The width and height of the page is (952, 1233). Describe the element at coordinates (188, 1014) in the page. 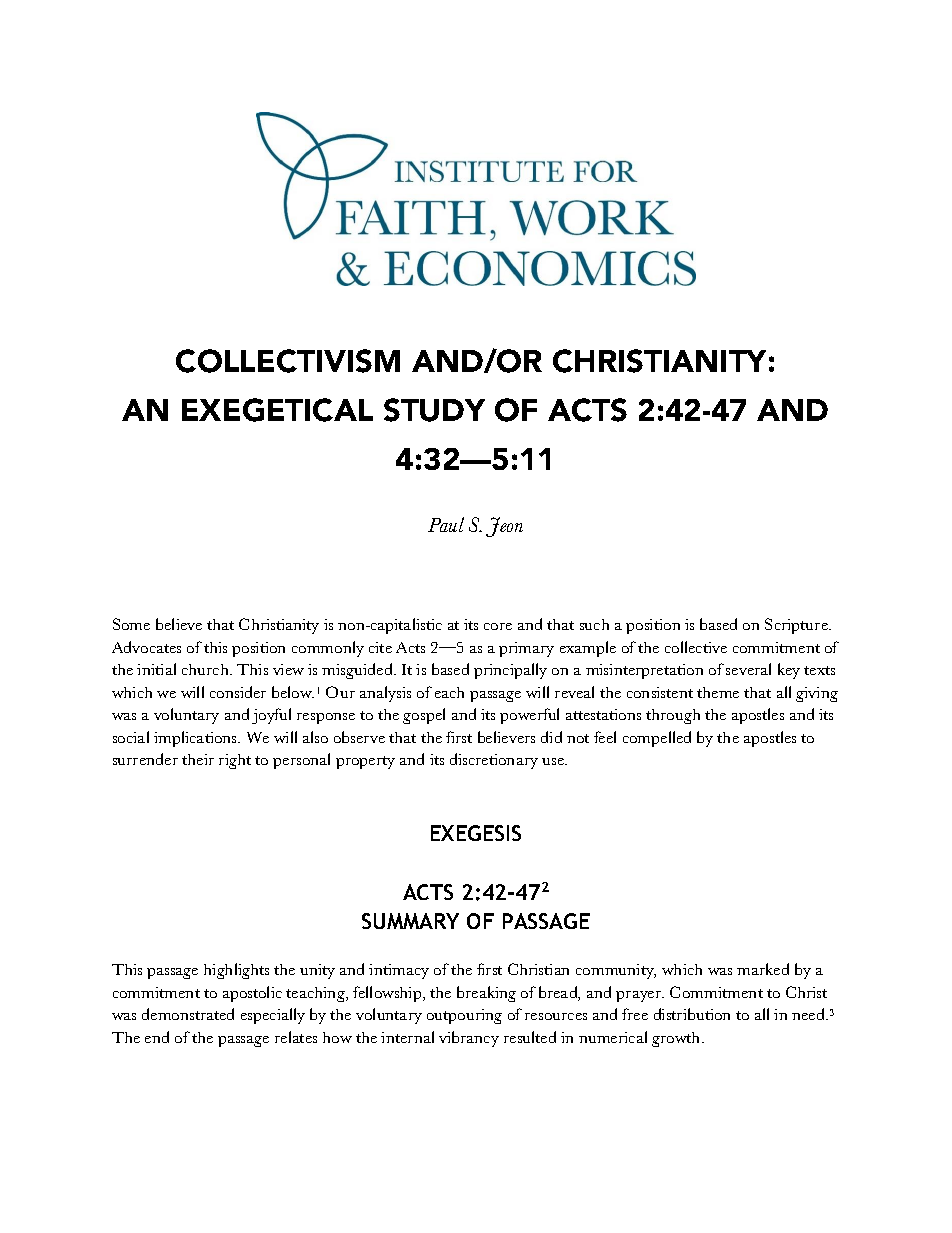

I see `demonstrated` at that location.
